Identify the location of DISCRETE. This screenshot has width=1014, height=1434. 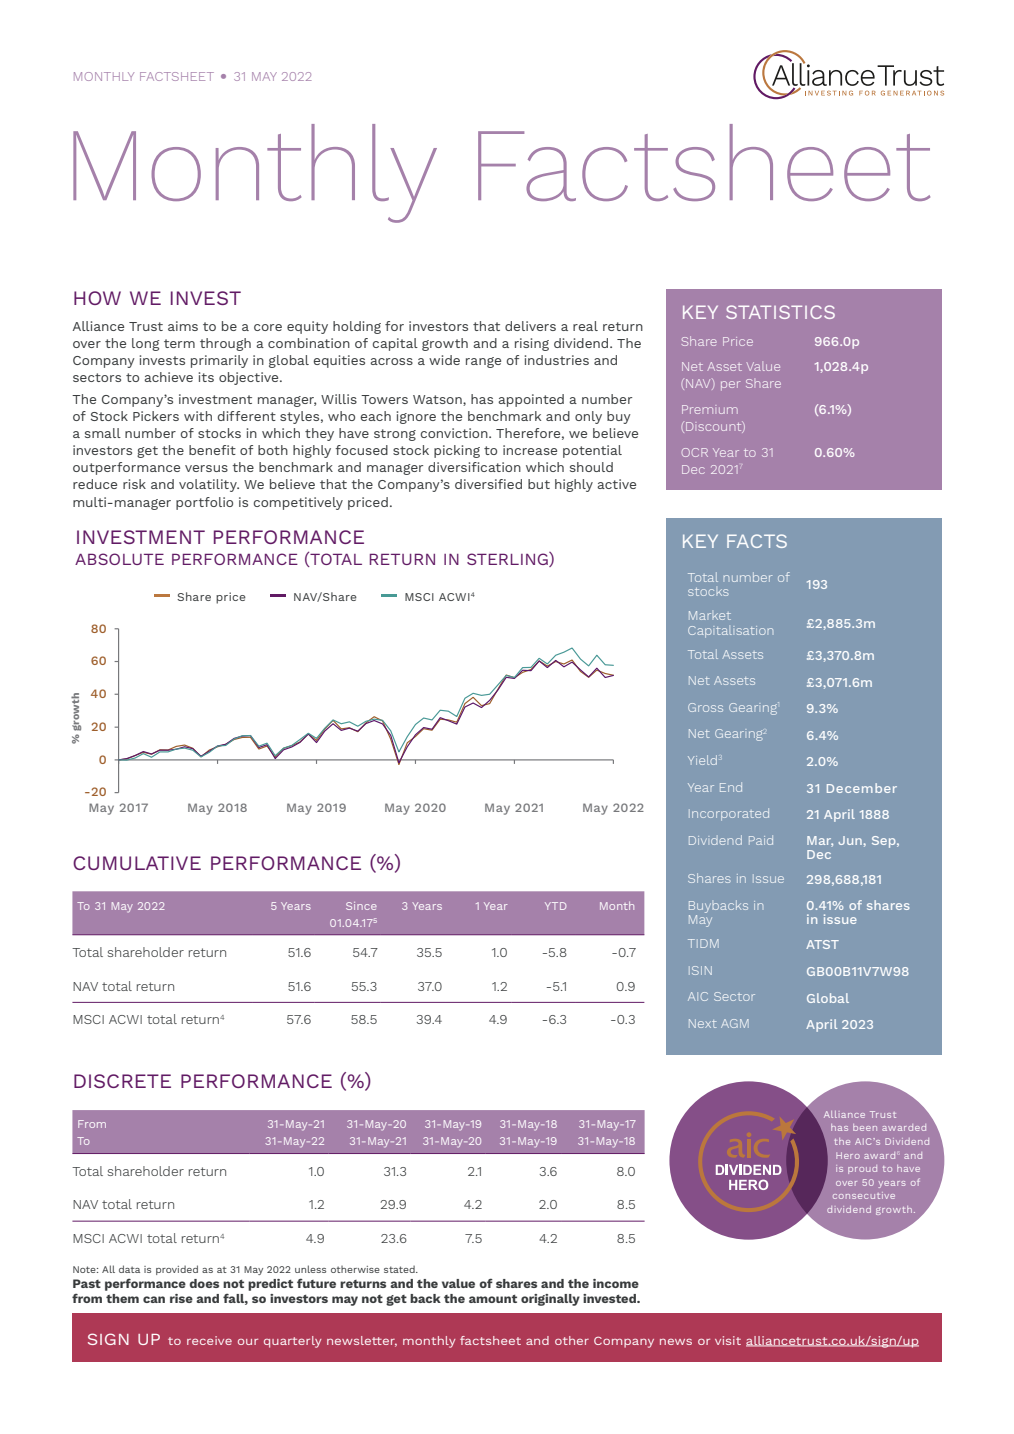
(122, 1081).
